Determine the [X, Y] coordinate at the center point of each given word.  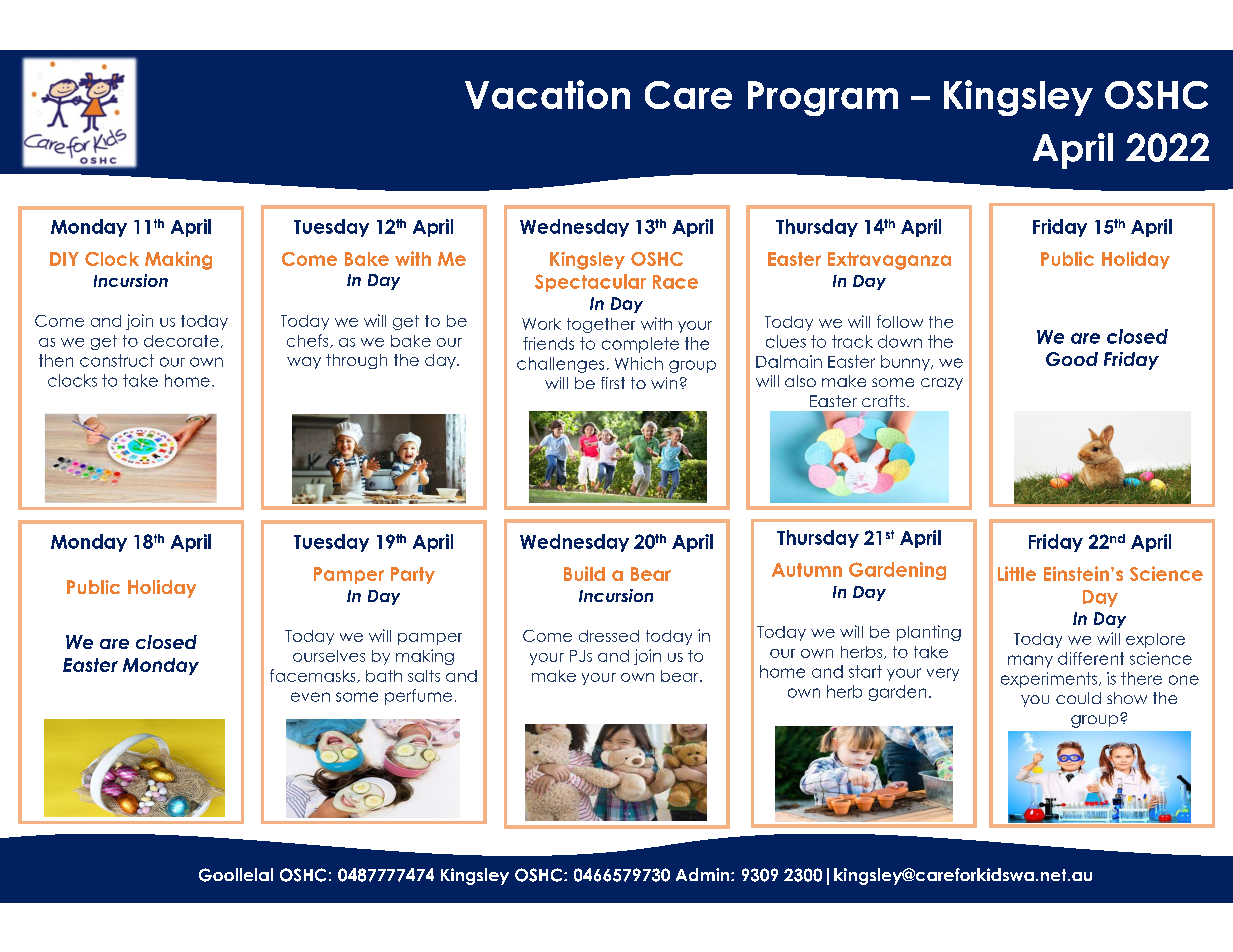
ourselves [329, 656]
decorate [181, 341]
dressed [609, 636]
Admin [704, 874]
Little [1017, 573]
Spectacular [590, 283]
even [310, 697]
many [1030, 661]
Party [413, 575]
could [1078, 698]
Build [584, 573]
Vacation [547, 94]
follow [900, 321]
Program [823, 98]
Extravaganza [889, 261]
